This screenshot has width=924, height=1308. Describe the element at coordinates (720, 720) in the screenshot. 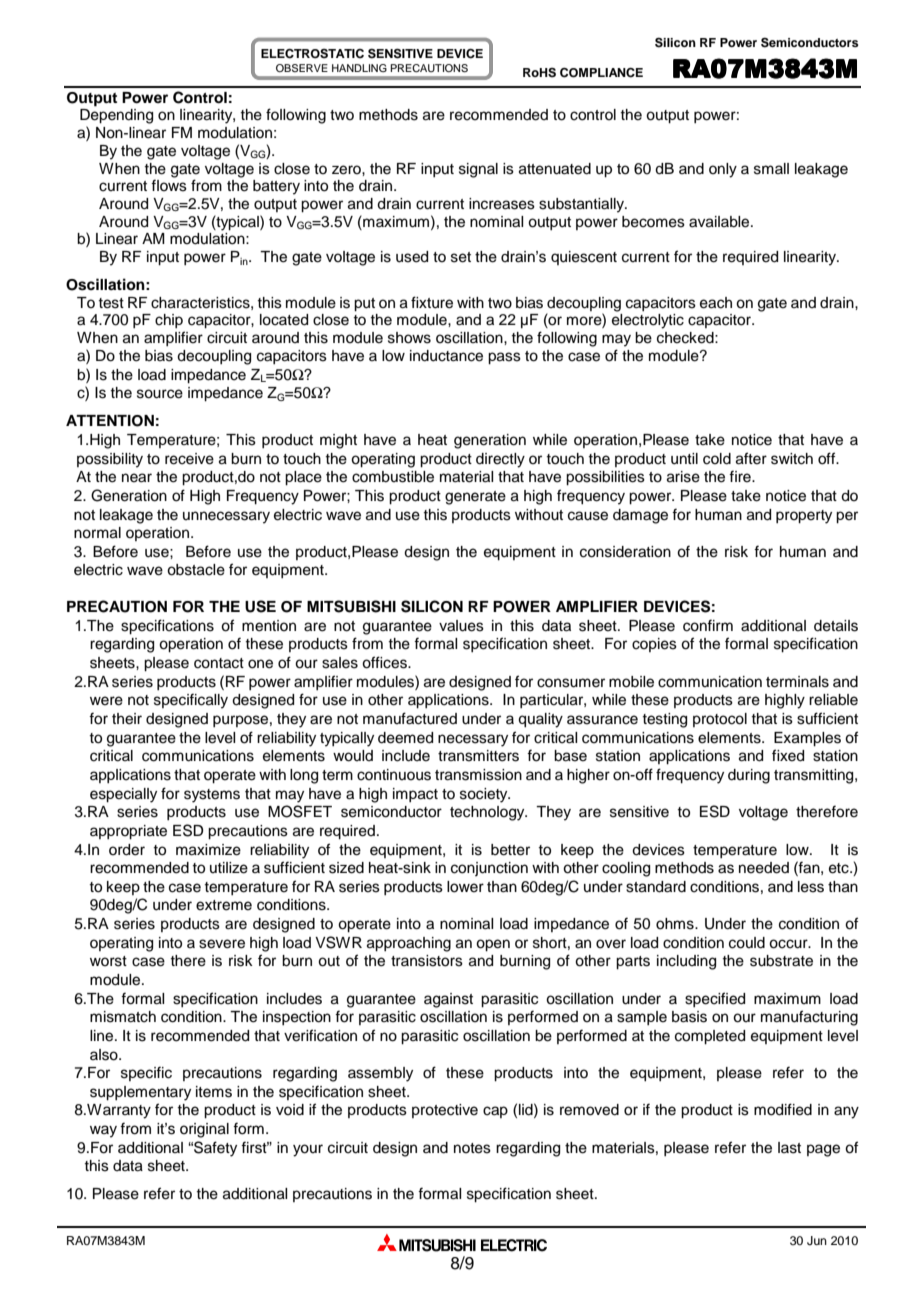

I see `protocol` at that location.
